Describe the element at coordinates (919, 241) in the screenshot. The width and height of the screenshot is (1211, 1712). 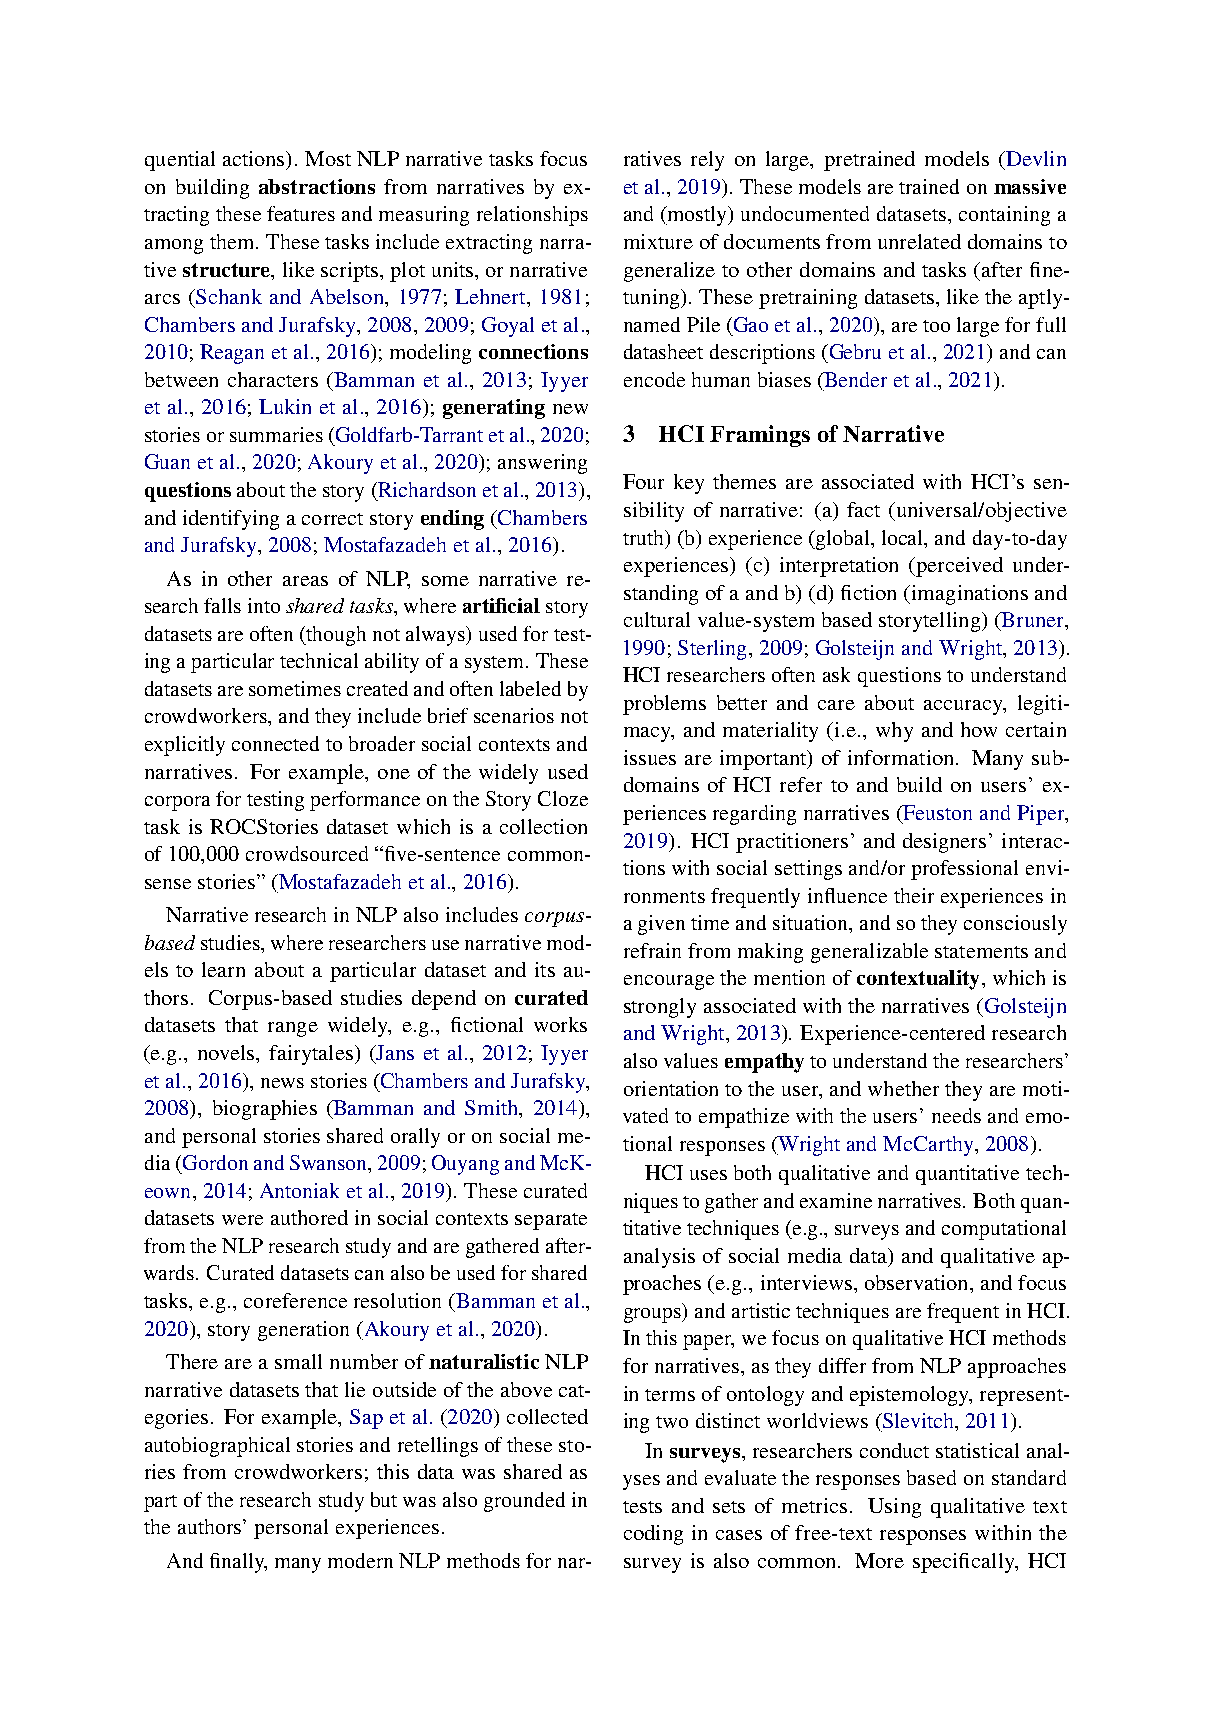
I see `unrelated` at that location.
